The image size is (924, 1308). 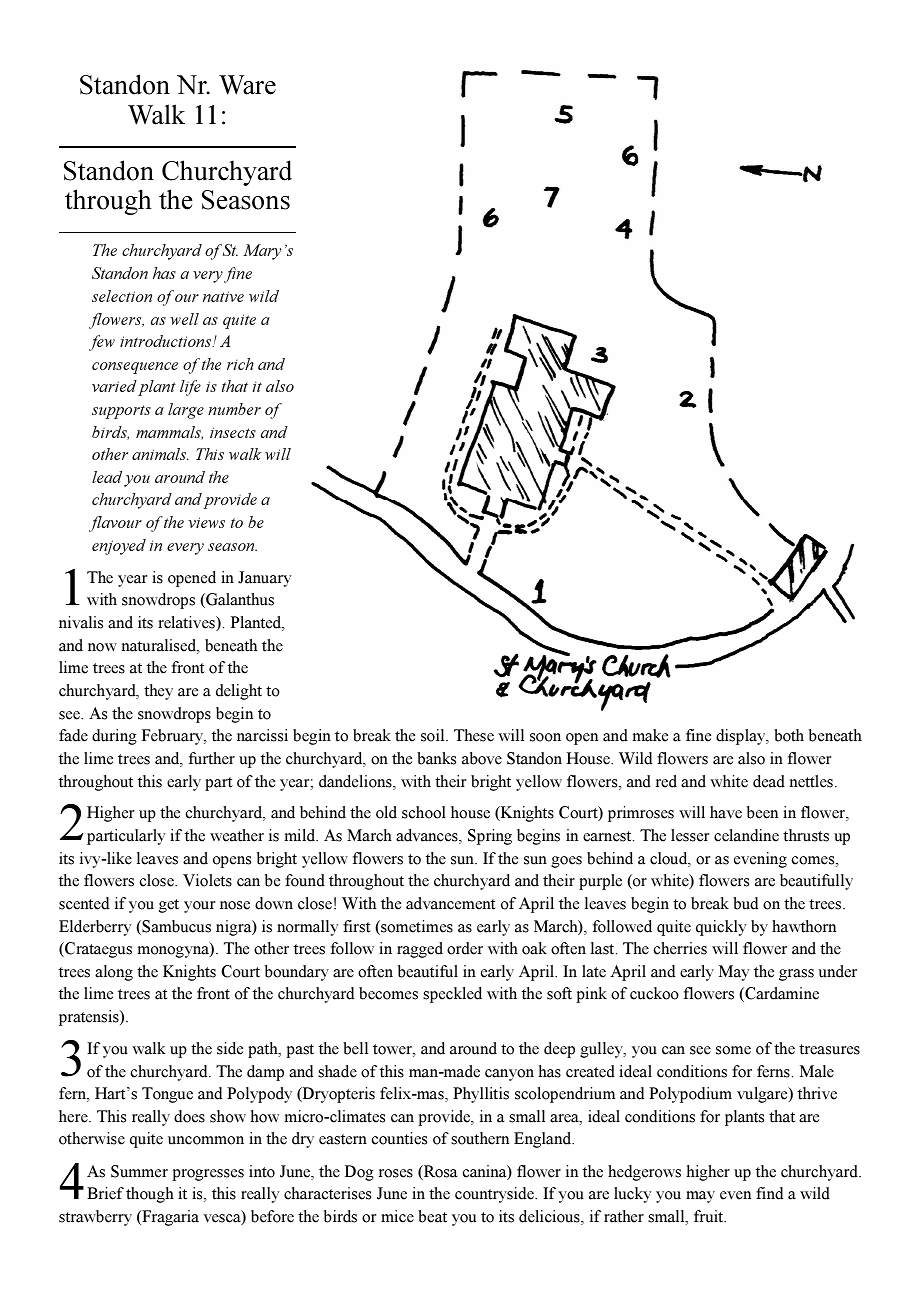 I want to click on beat, so click(x=432, y=1216).
